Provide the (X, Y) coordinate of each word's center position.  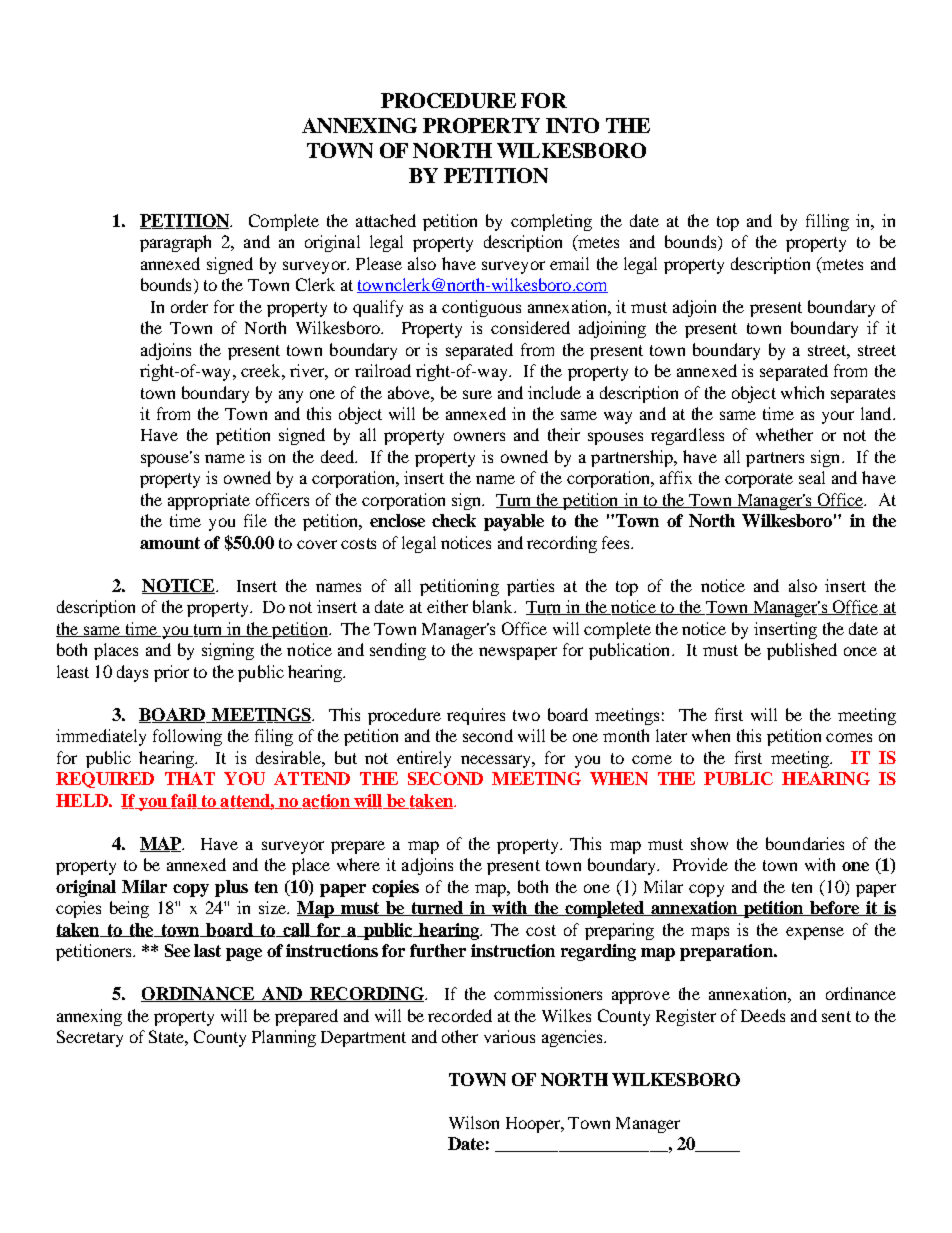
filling (827, 222)
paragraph (175, 243)
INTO (572, 125)
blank (494, 606)
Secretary (90, 1038)
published (802, 651)
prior (171, 673)
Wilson (474, 1122)
